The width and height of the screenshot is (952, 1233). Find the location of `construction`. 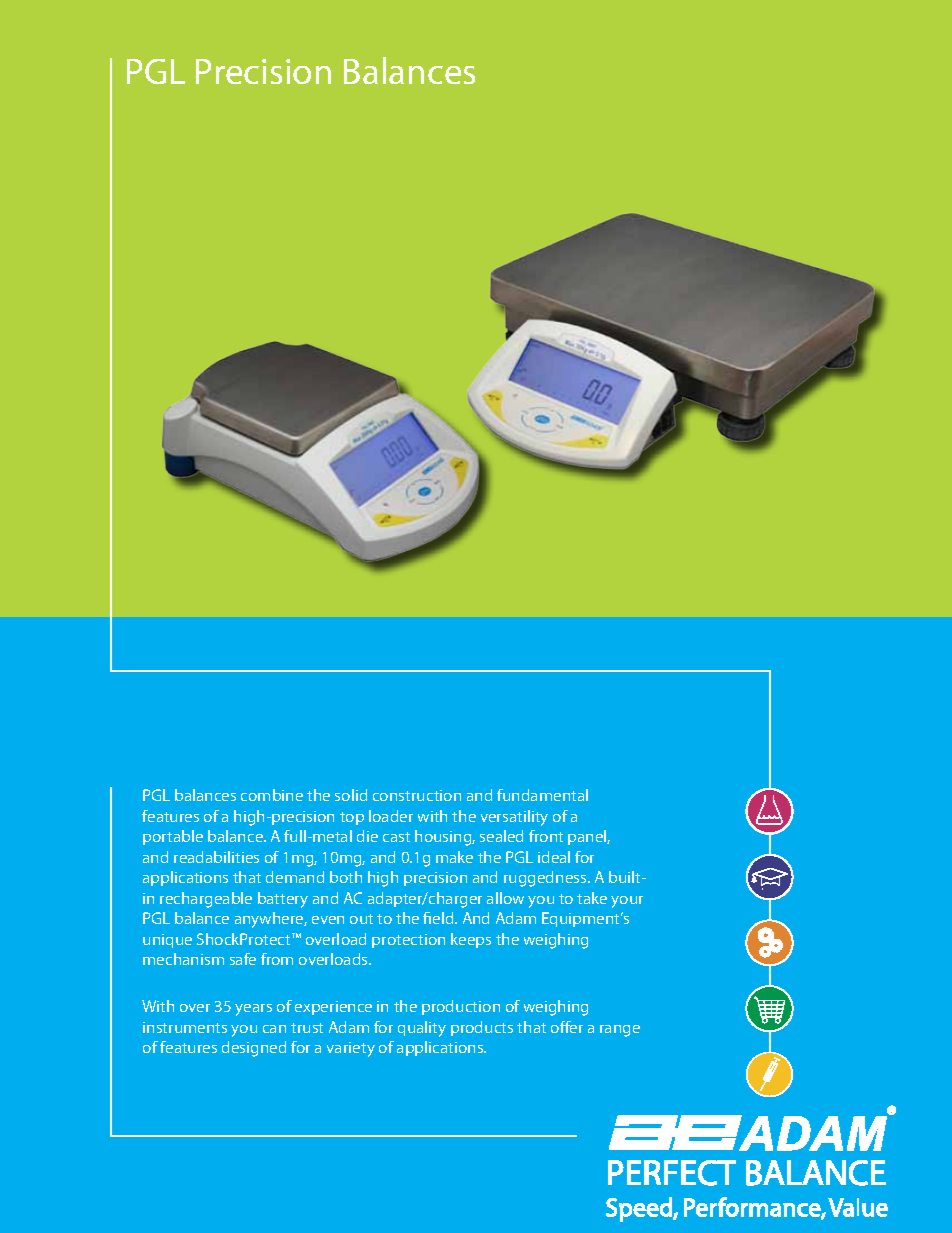

construction is located at coordinates (417, 795).
